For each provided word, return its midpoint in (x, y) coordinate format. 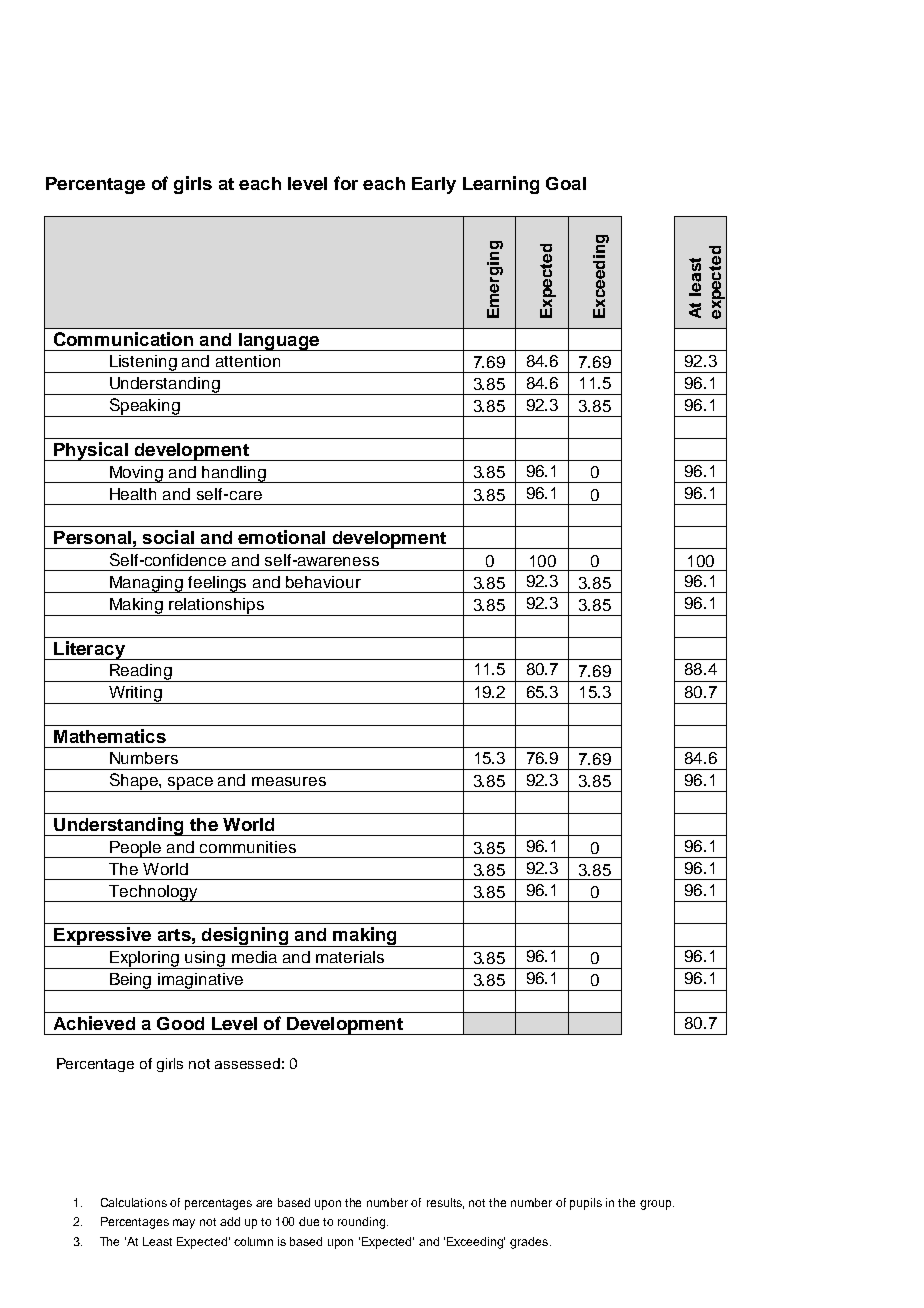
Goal (566, 183)
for (346, 183)
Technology (153, 893)
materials (350, 957)
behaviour (323, 582)
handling (234, 474)
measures (289, 781)
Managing (147, 584)
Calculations (134, 1202)
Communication (123, 339)
